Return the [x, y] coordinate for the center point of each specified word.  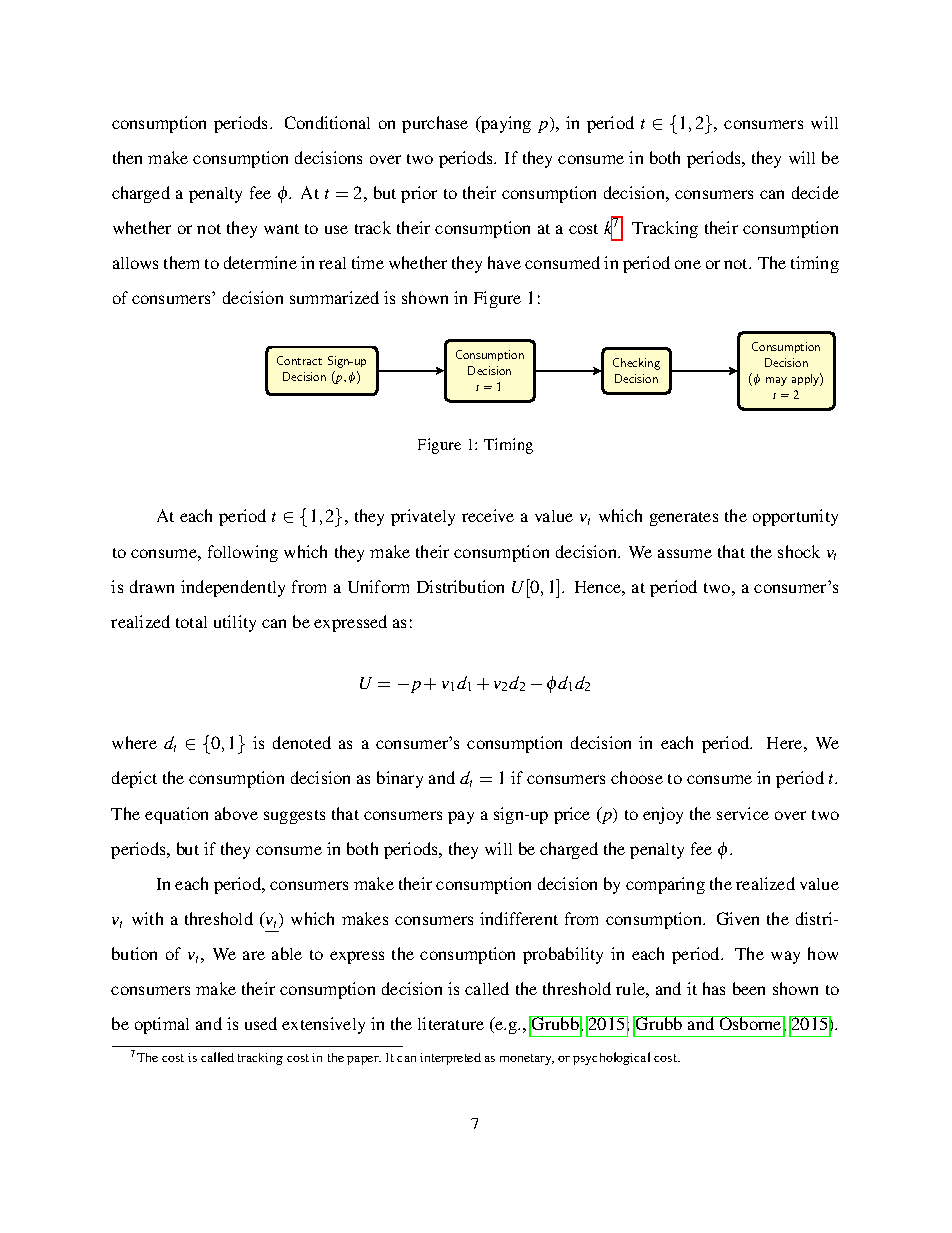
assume [685, 553]
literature [451, 1023]
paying [505, 124]
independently [233, 588]
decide [815, 192]
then [127, 157]
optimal [162, 1025]
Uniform [378, 586]
